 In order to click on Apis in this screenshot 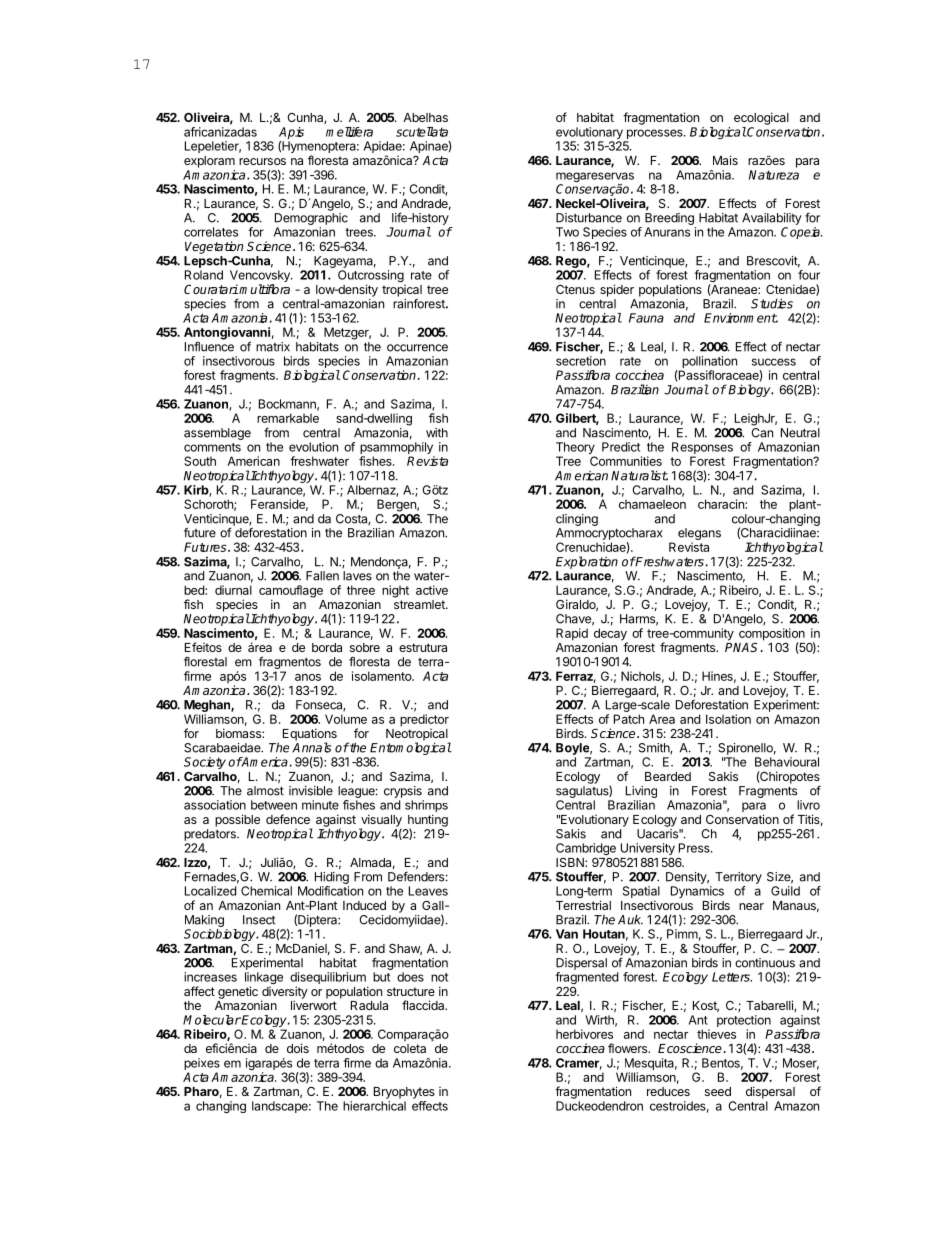, I will do `click(291, 133)`.
